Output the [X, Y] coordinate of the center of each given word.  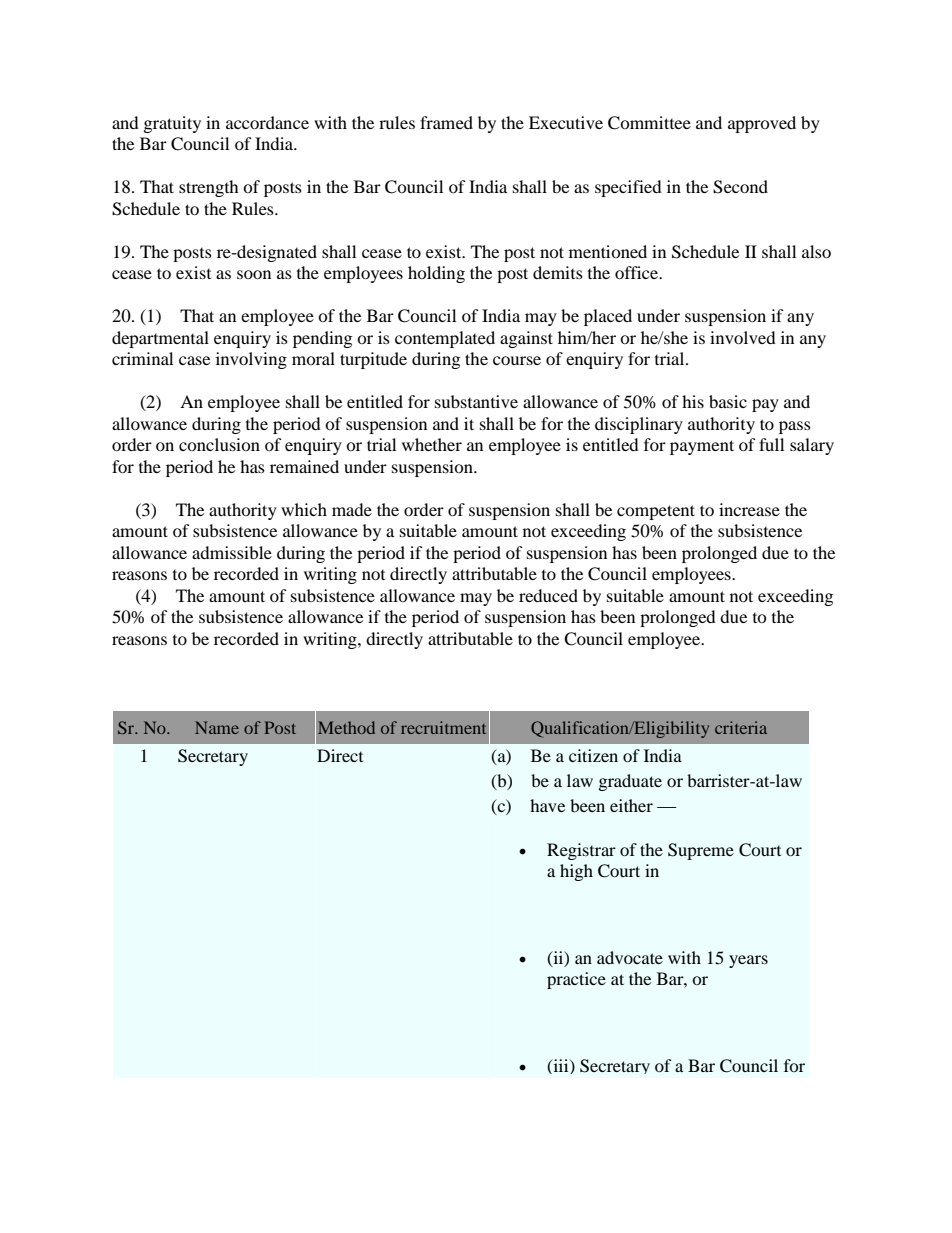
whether [432, 444]
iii [561, 1066]
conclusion [219, 444]
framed [446, 122]
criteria [741, 727]
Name [217, 727]
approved [762, 124]
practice [576, 980]
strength [209, 188]
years [748, 961]
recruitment [443, 727]
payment [702, 447]
